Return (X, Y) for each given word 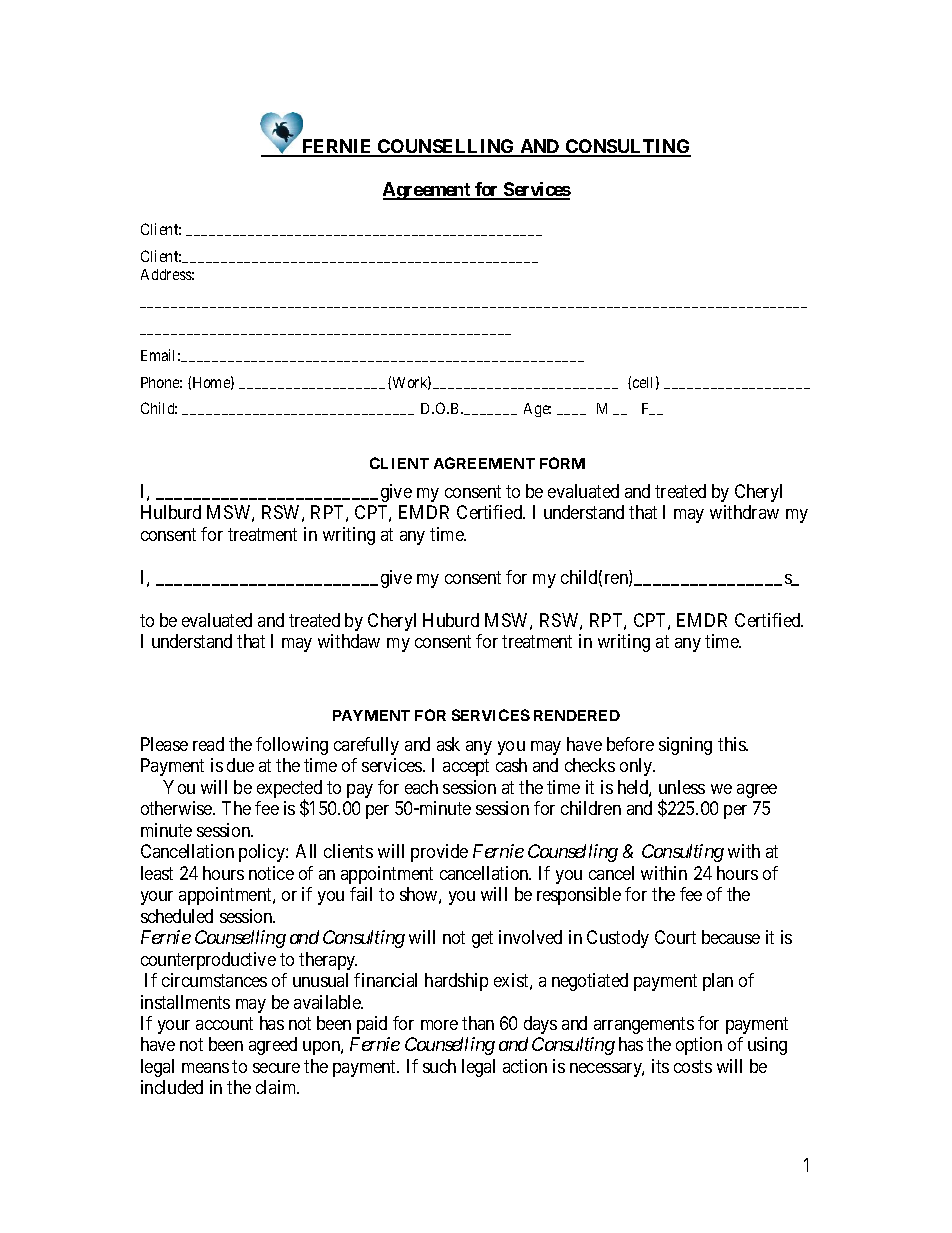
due (240, 765)
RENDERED (577, 715)
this (733, 744)
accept (466, 767)
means (205, 1068)
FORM (562, 463)
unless (682, 787)
